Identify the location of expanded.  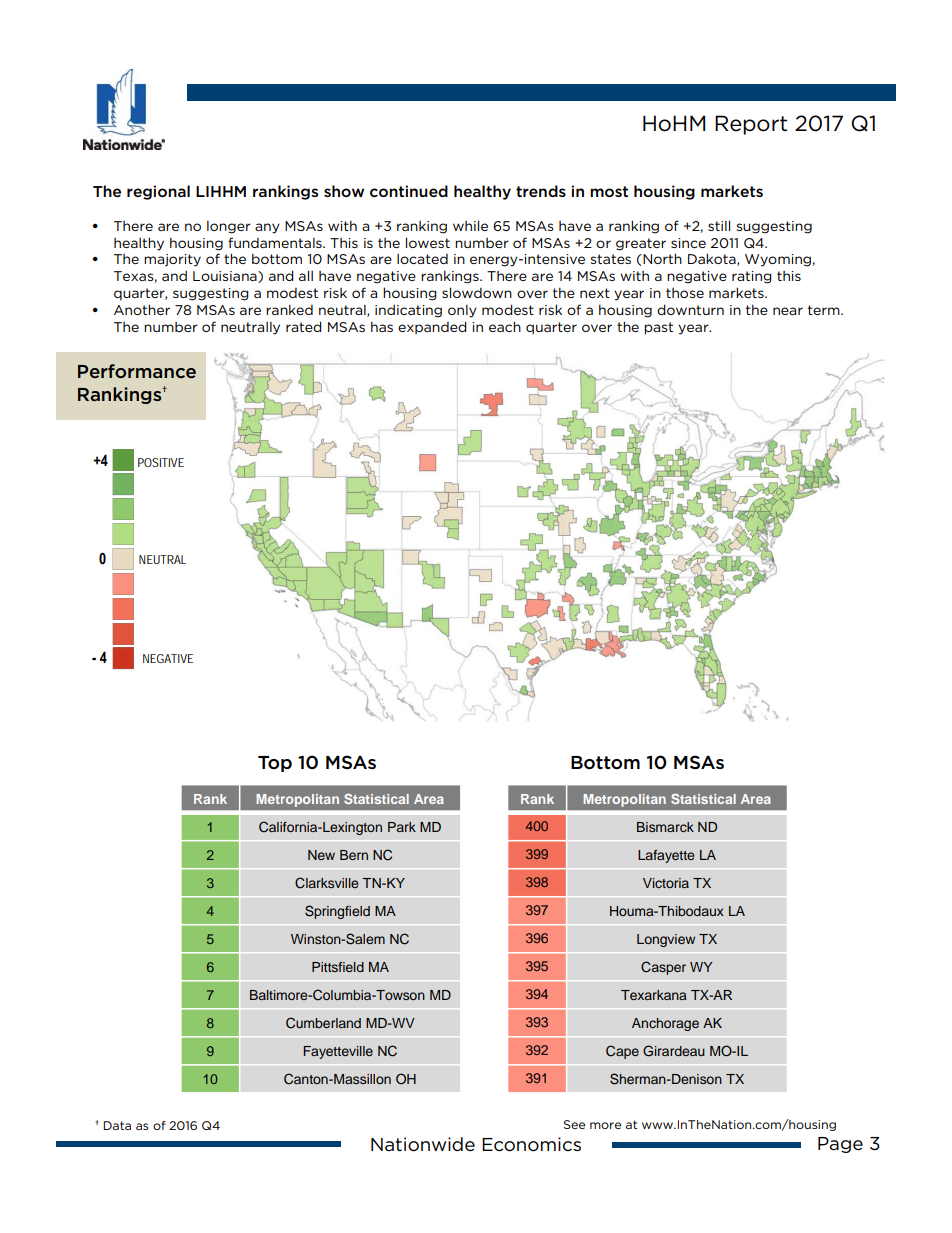
(432, 327).
